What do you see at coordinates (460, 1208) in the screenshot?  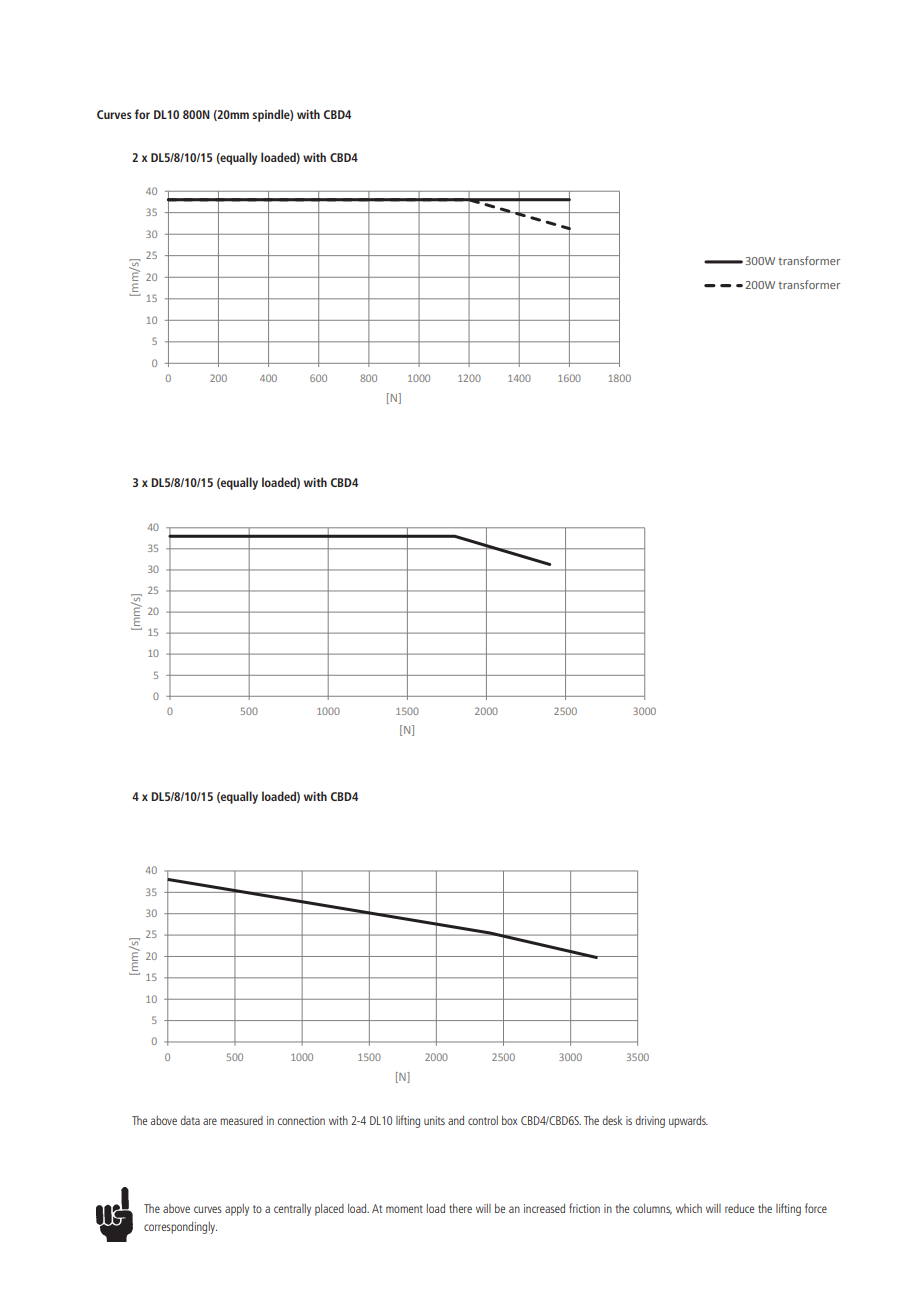 I see `there` at bounding box center [460, 1208].
